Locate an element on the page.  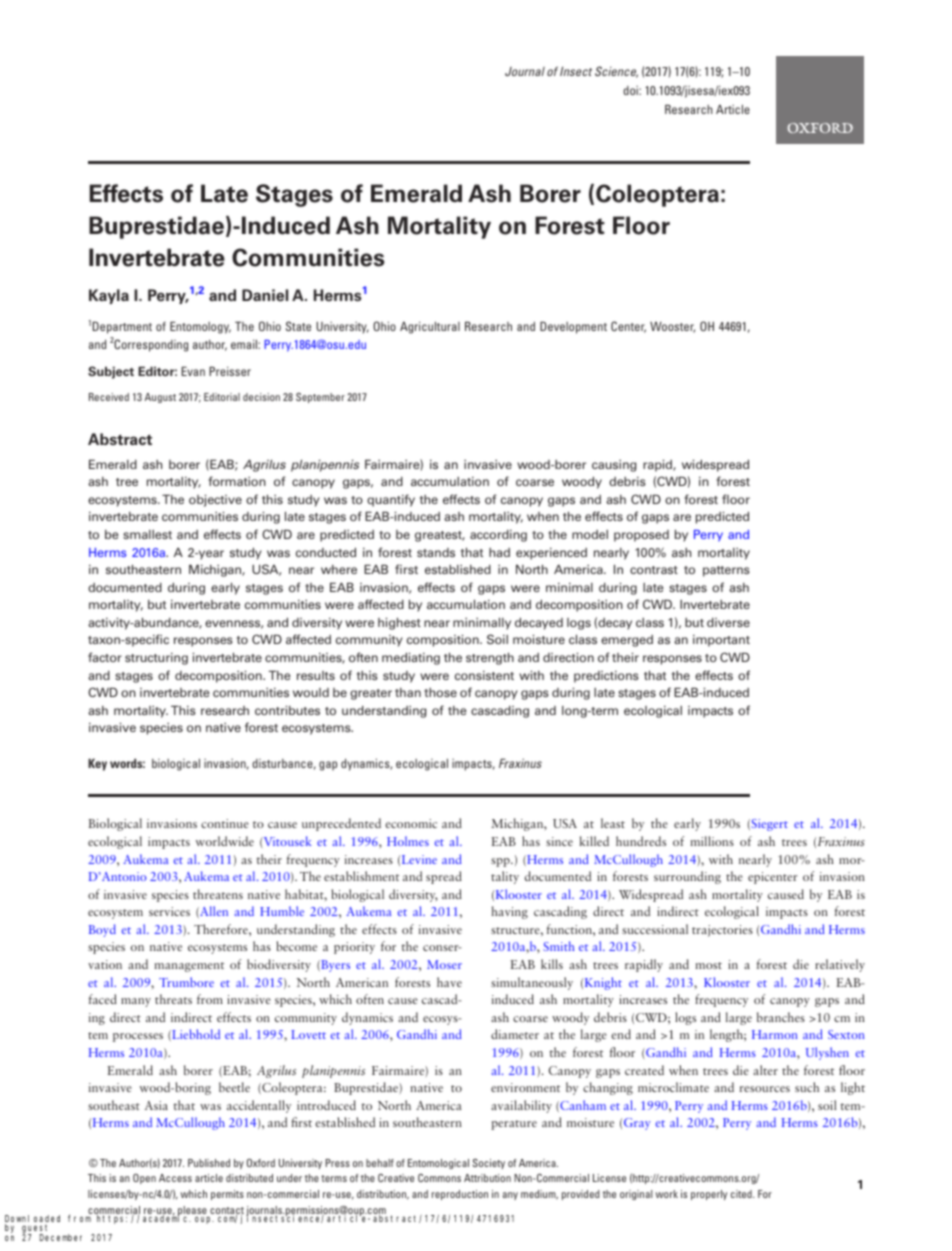
causing is located at coordinates (614, 466).
